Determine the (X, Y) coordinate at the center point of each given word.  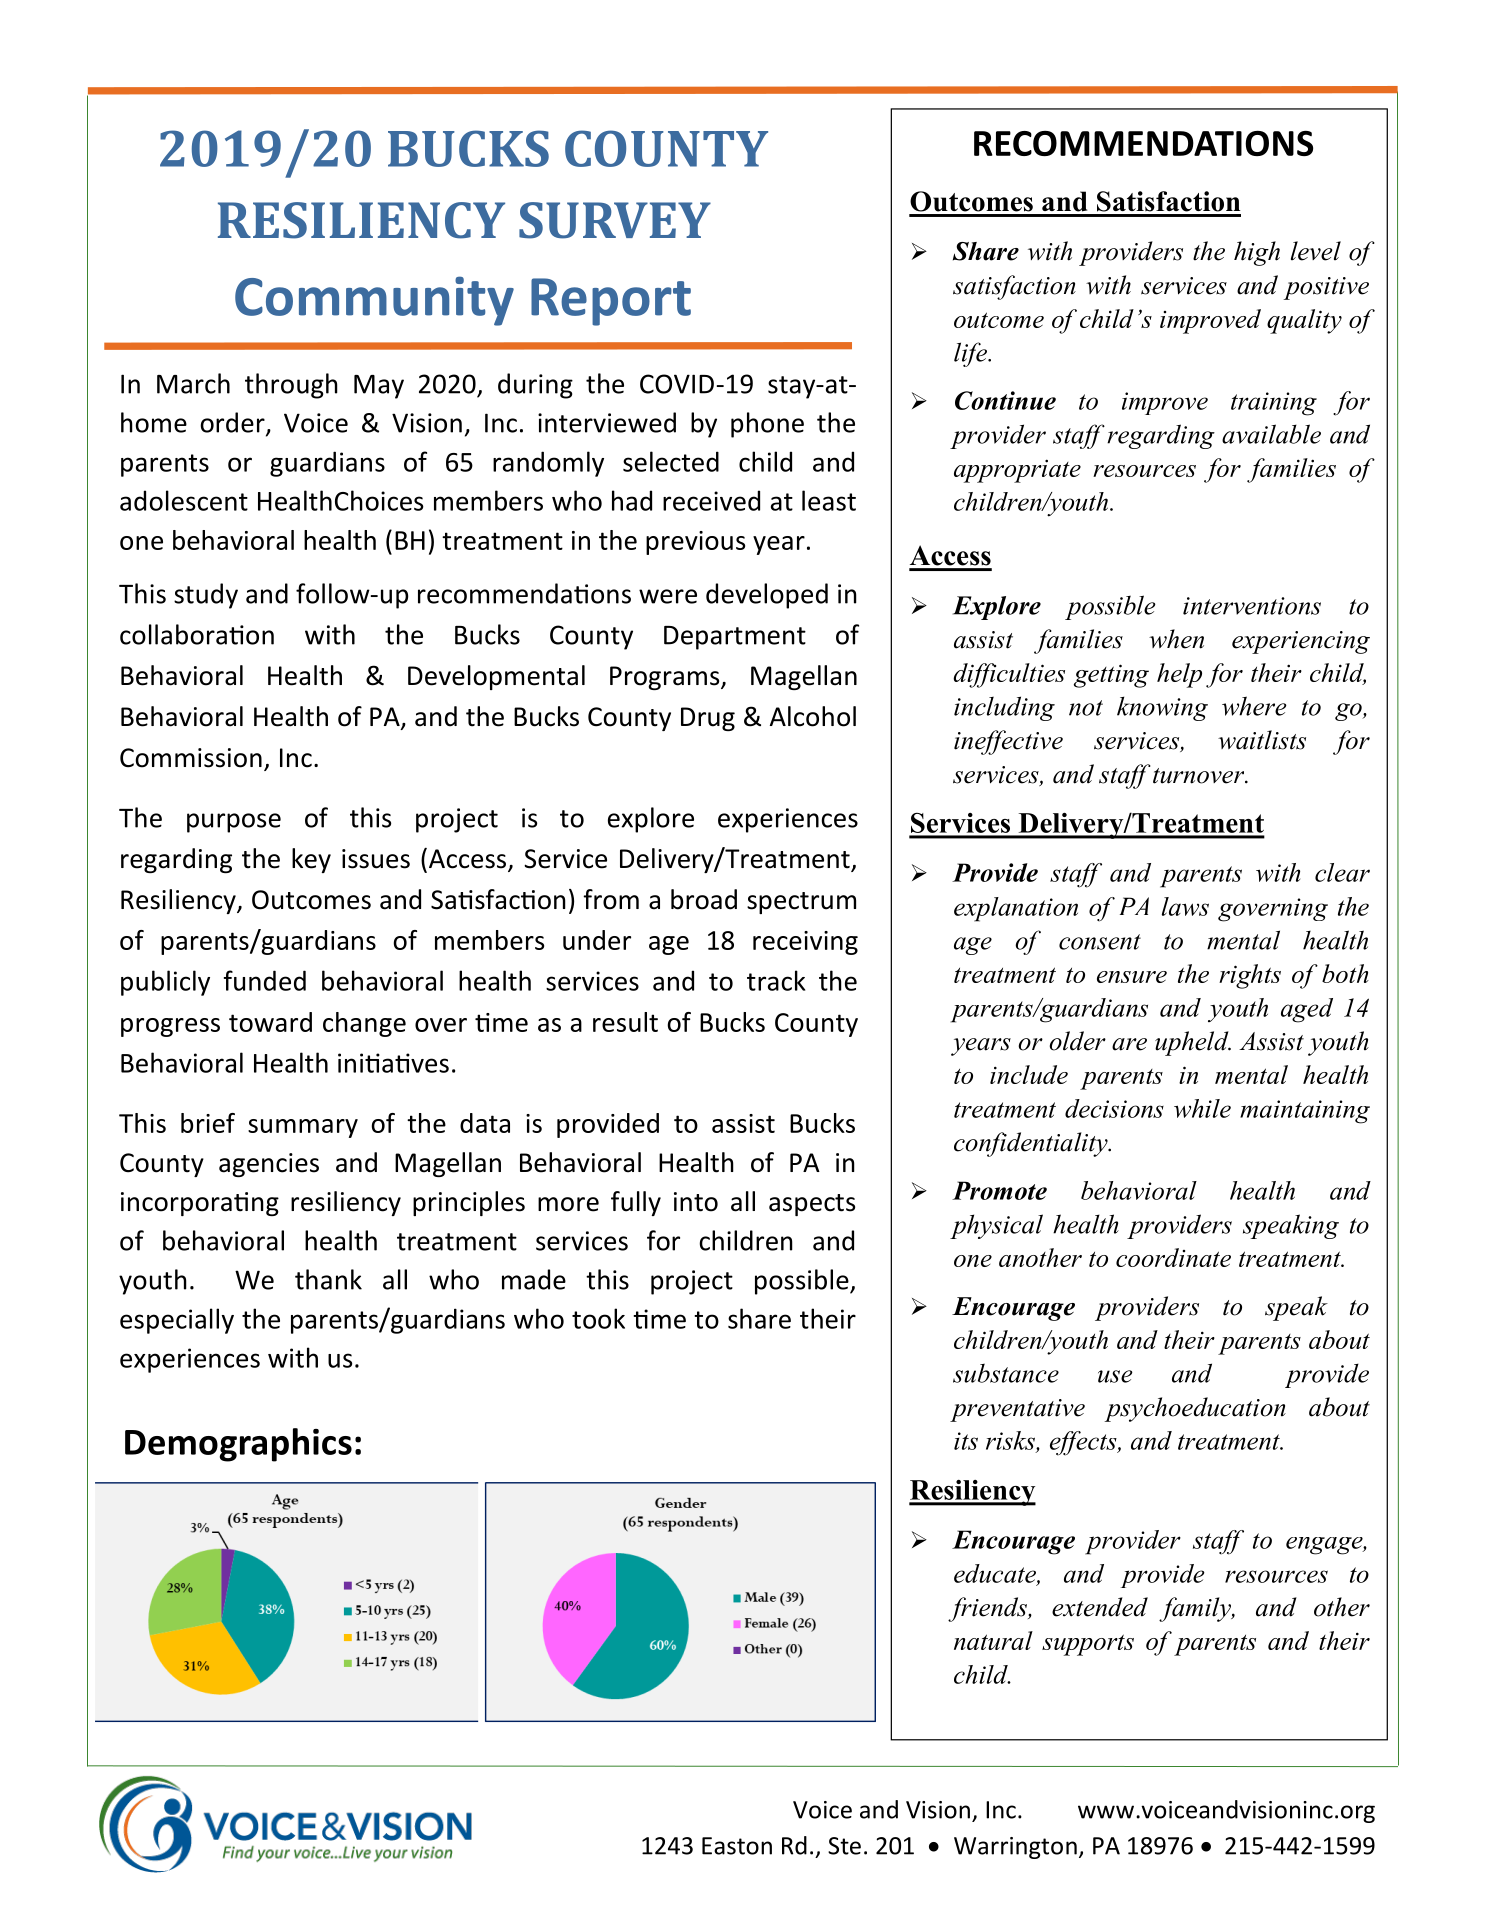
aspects (812, 1205)
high (1257, 253)
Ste (844, 1846)
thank (328, 1279)
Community (374, 301)
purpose (234, 823)
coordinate (1173, 1257)
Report (611, 302)
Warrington (1015, 1848)
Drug (708, 719)
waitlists (1262, 740)
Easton (737, 1846)
